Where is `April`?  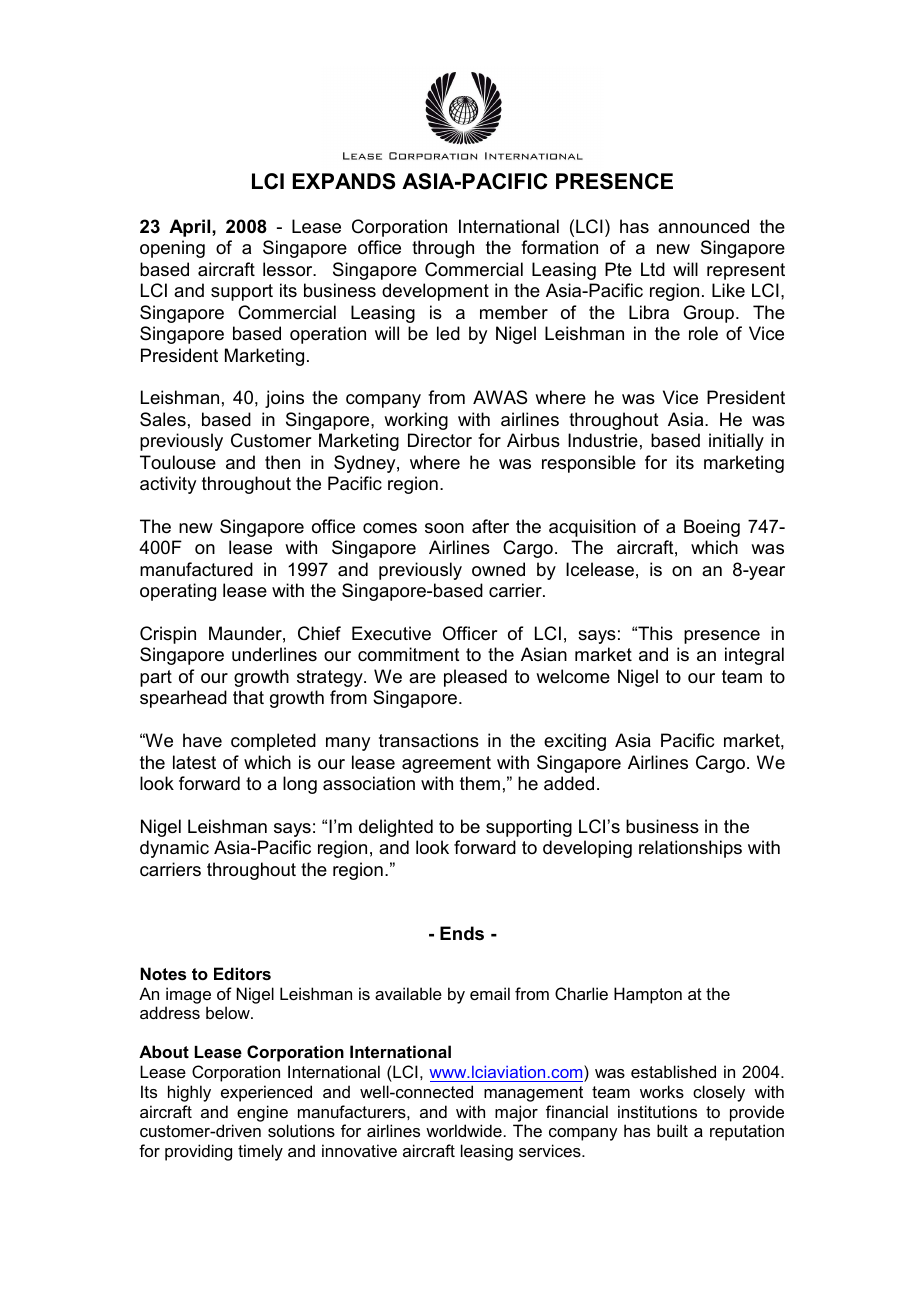
April is located at coordinates (191, 228).
